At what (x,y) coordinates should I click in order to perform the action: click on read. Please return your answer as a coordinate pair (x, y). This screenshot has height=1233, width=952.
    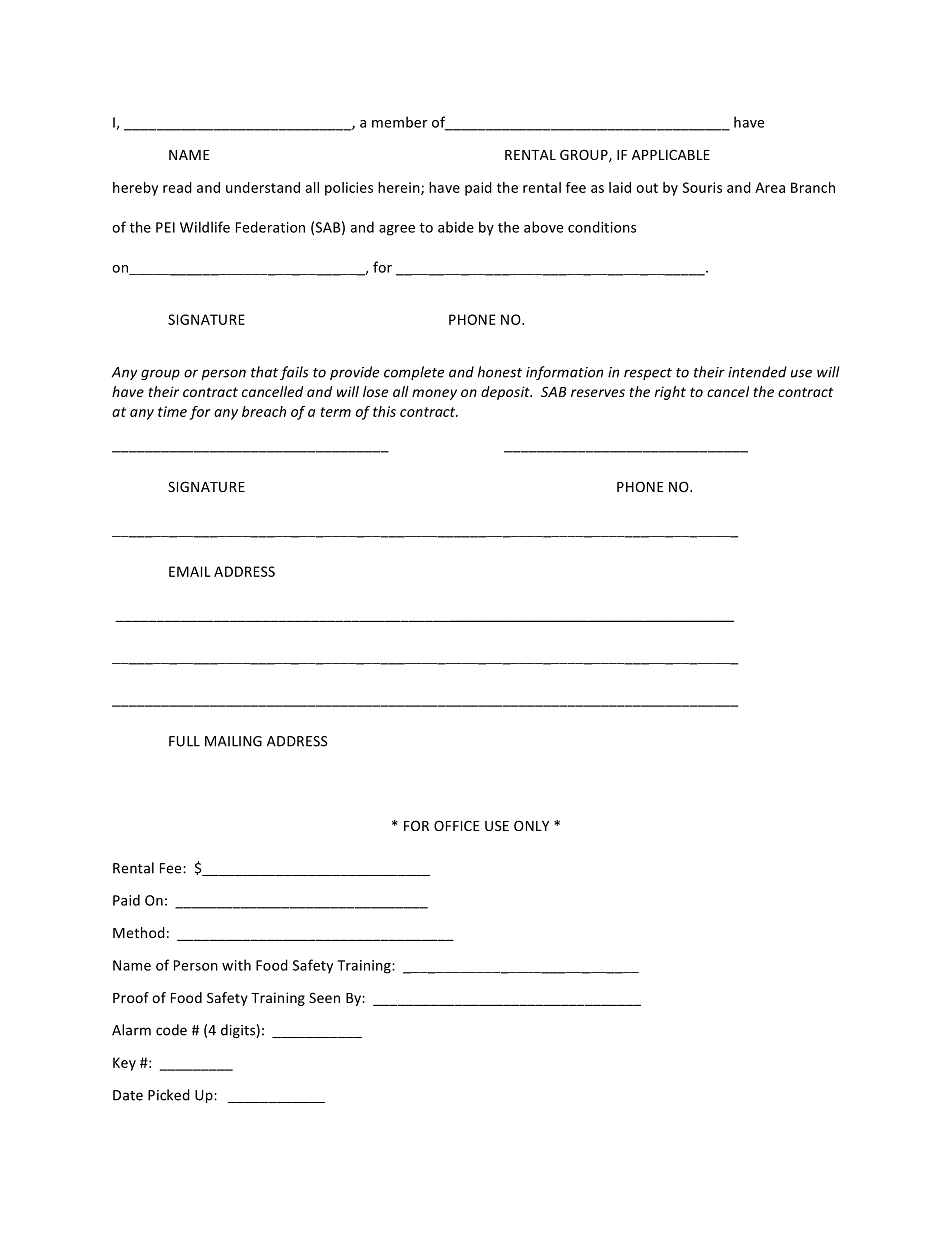
    Looking at the image, I should click on (177, 187).
